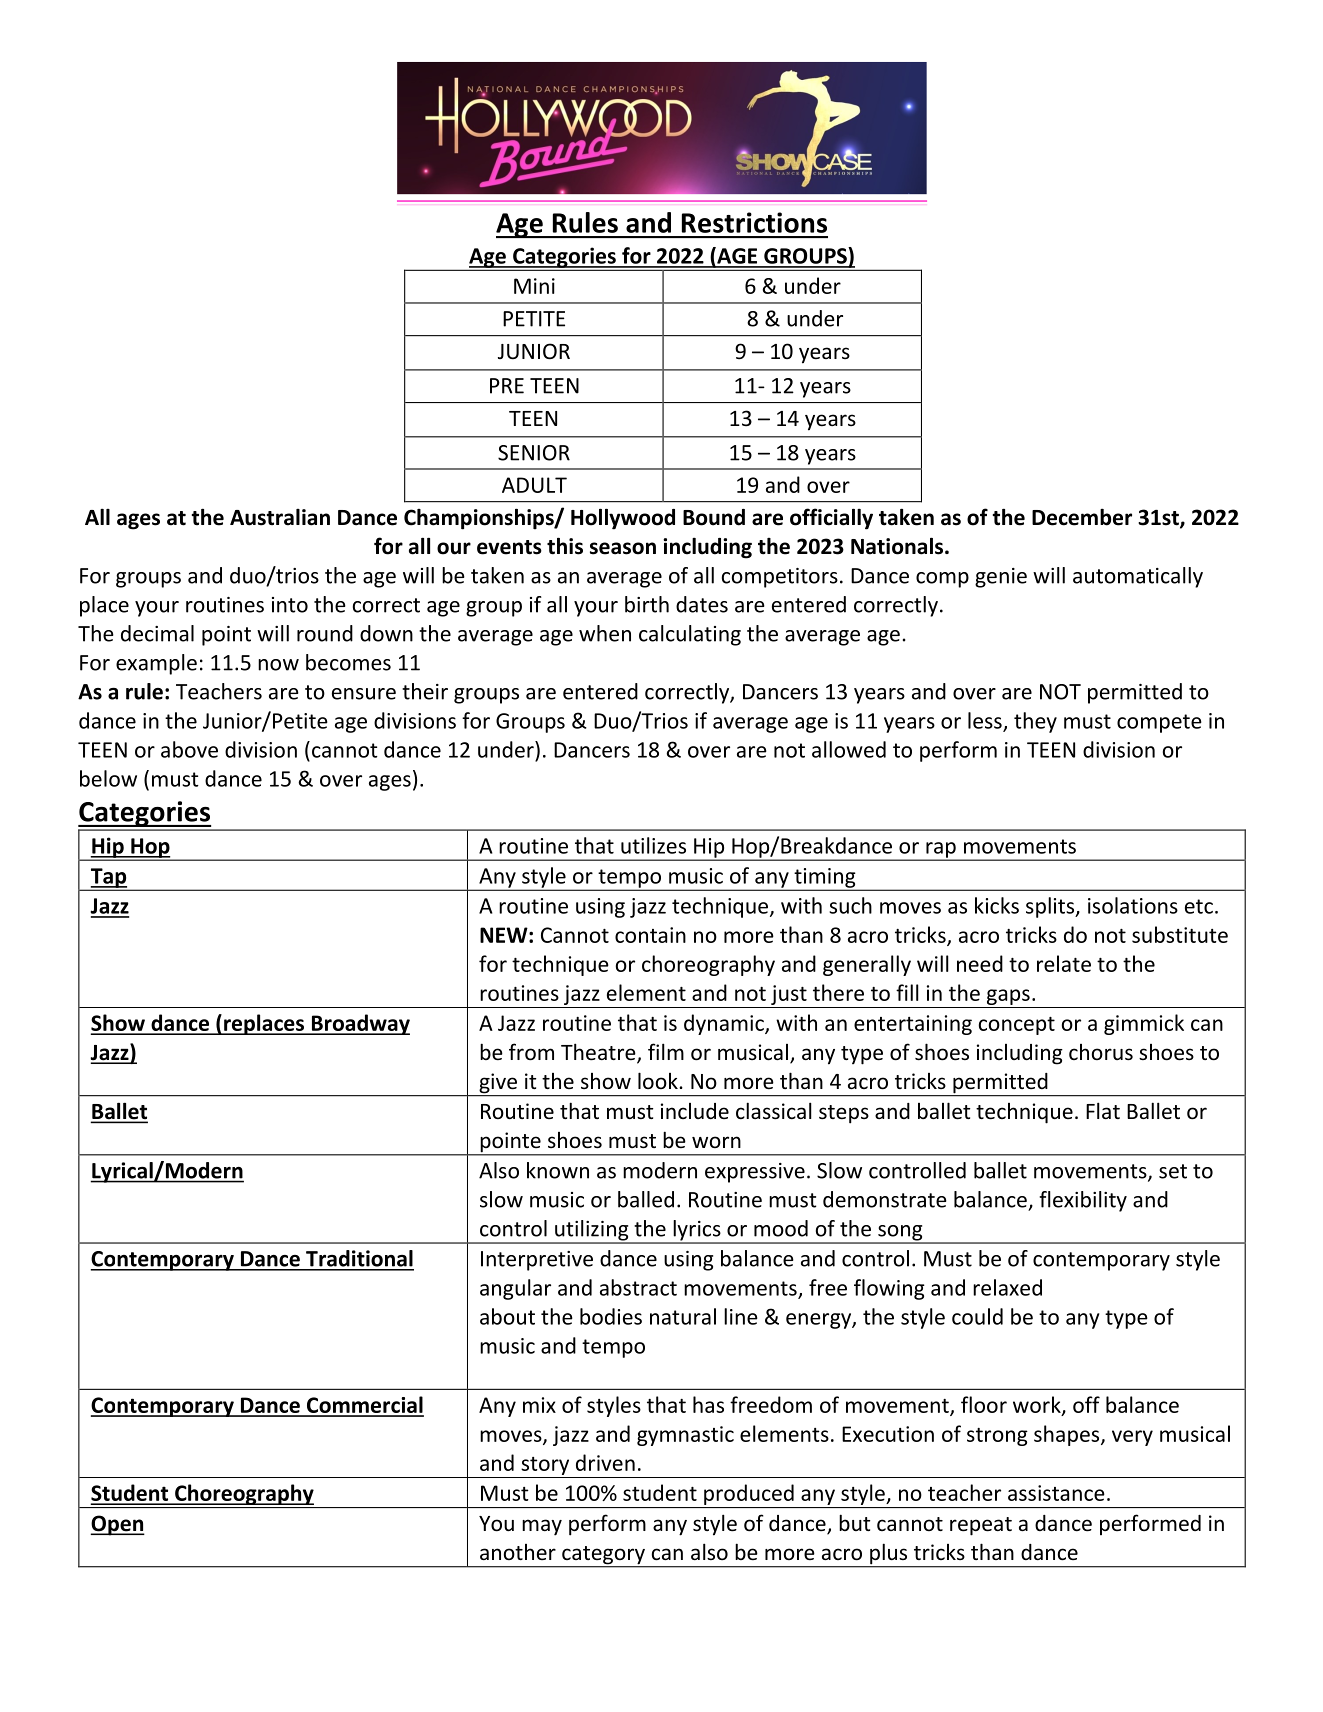 This screenshot has width=1323, height=1712. Describe the element at coordinates (1056, 1493) in the screenshot. I see `assistance` at that location.
